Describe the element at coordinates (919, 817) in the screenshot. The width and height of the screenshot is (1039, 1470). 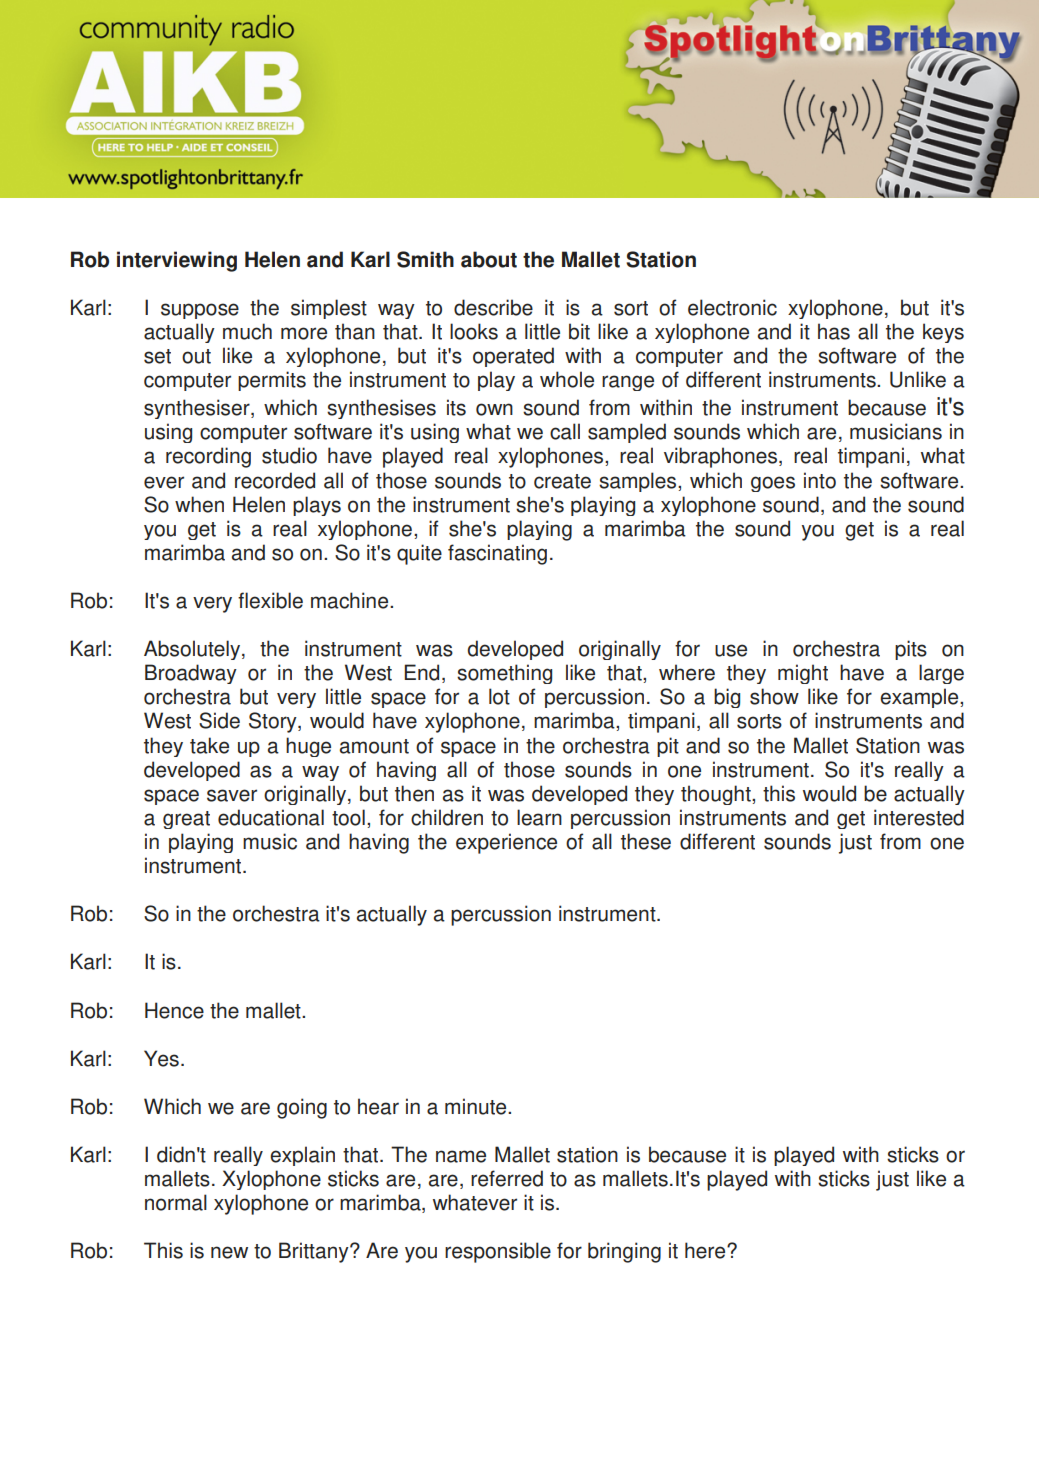
I see `interested` at that location.
